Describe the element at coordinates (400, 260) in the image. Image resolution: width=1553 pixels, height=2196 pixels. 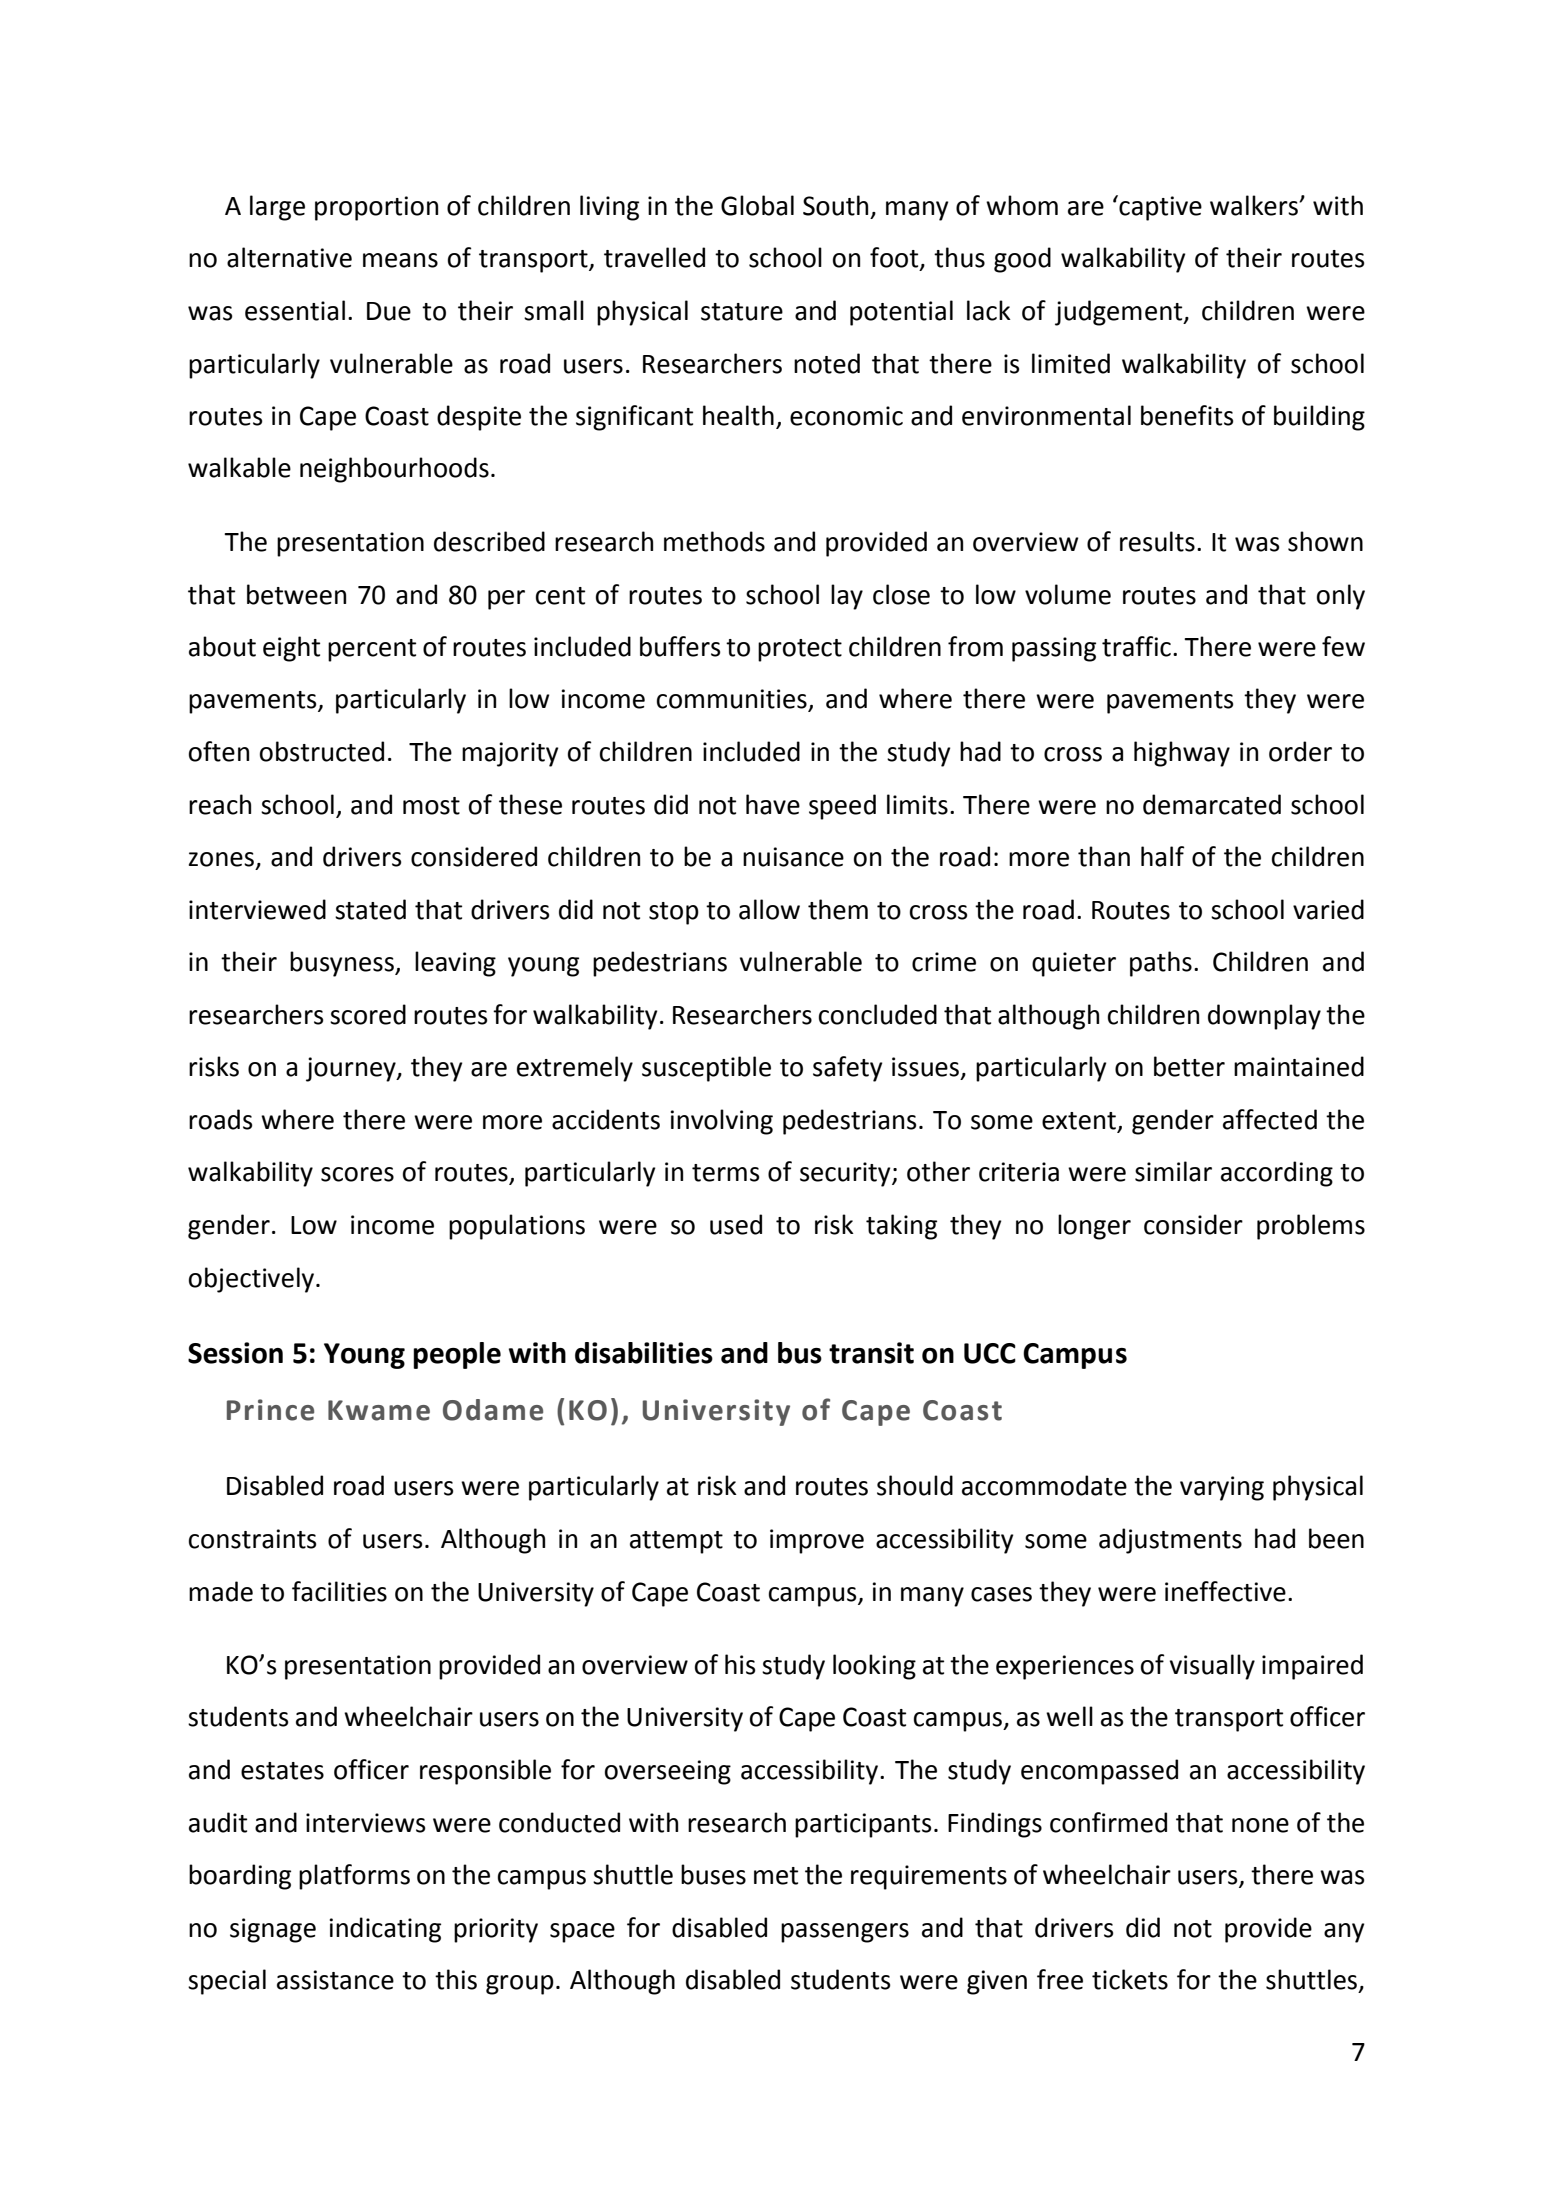
I see `means` at that location.
